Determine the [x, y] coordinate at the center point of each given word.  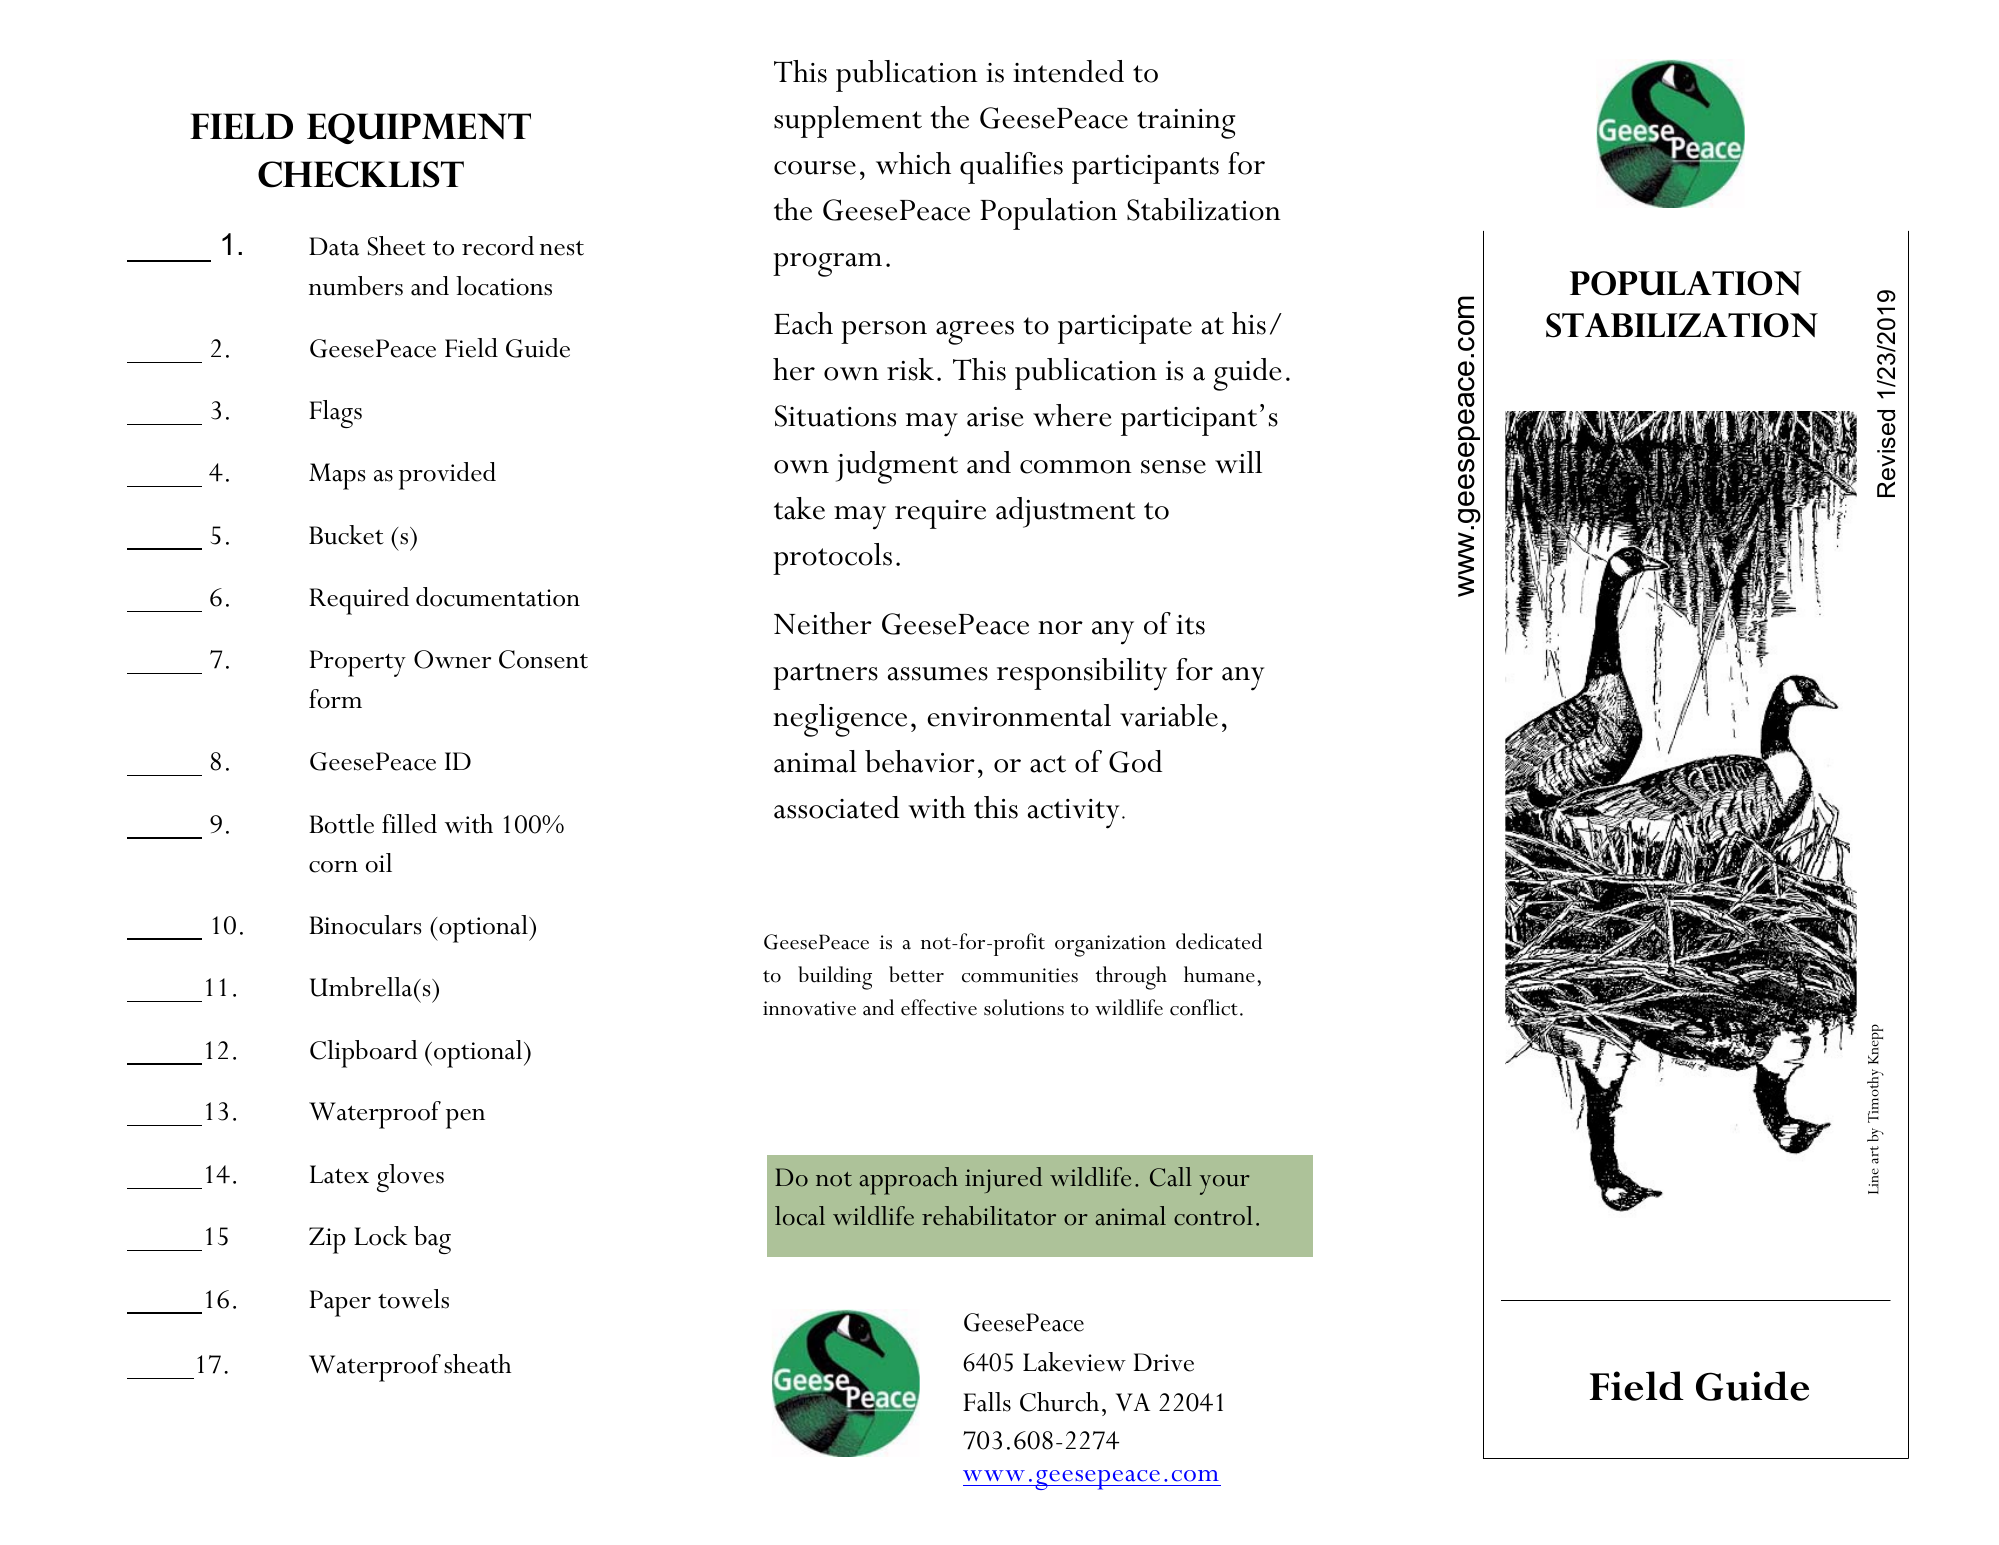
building [835, 978]
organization [1110, 946]
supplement [848, 122]
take [799, 508]
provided [447, 476]
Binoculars [365, 925]
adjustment [1066, 512]
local [800, 1216]
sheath [477, 1364]
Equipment [419, 128]
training [1186, 124]
